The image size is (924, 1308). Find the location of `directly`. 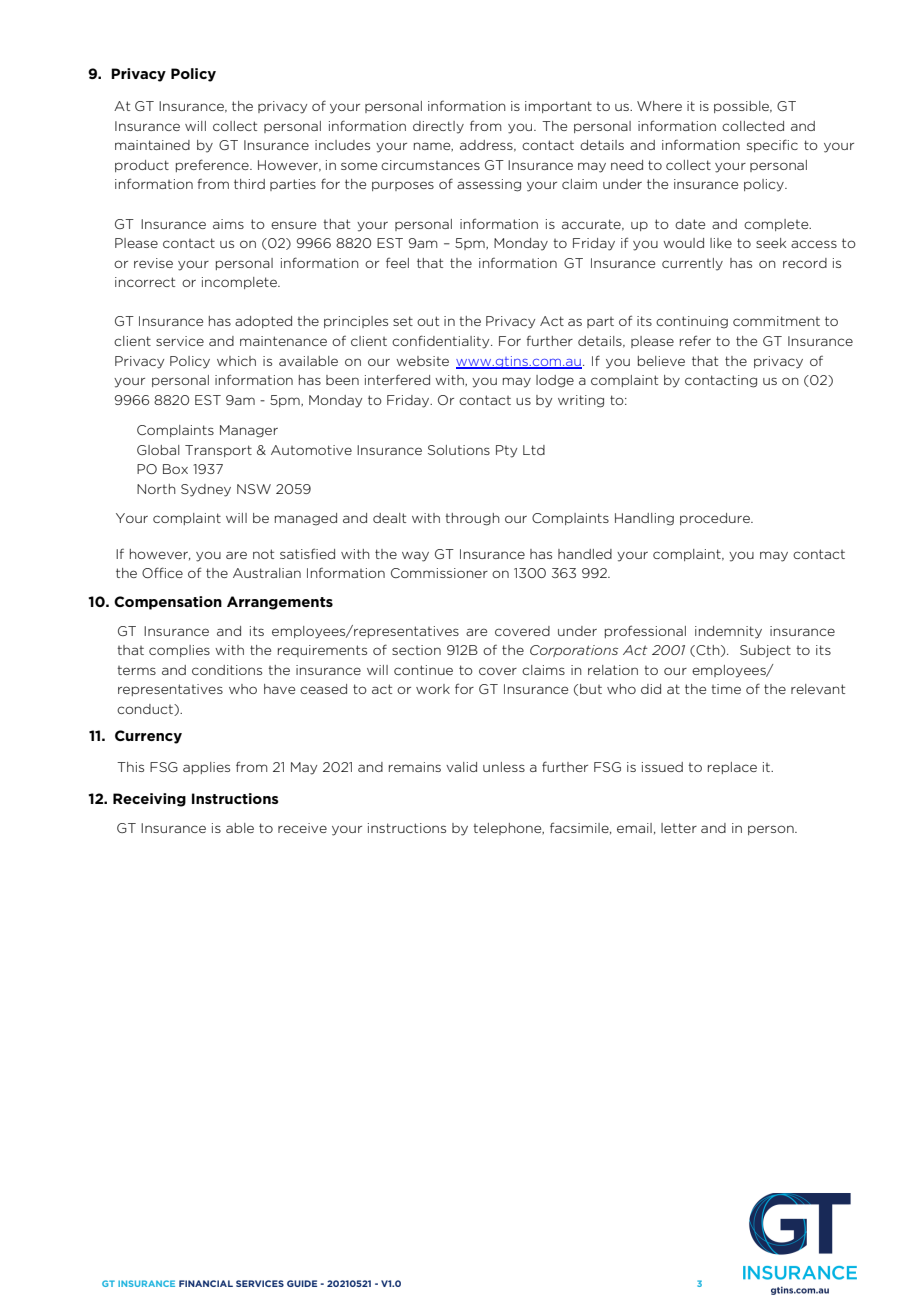

directly is located at coordinates (438, 127).
